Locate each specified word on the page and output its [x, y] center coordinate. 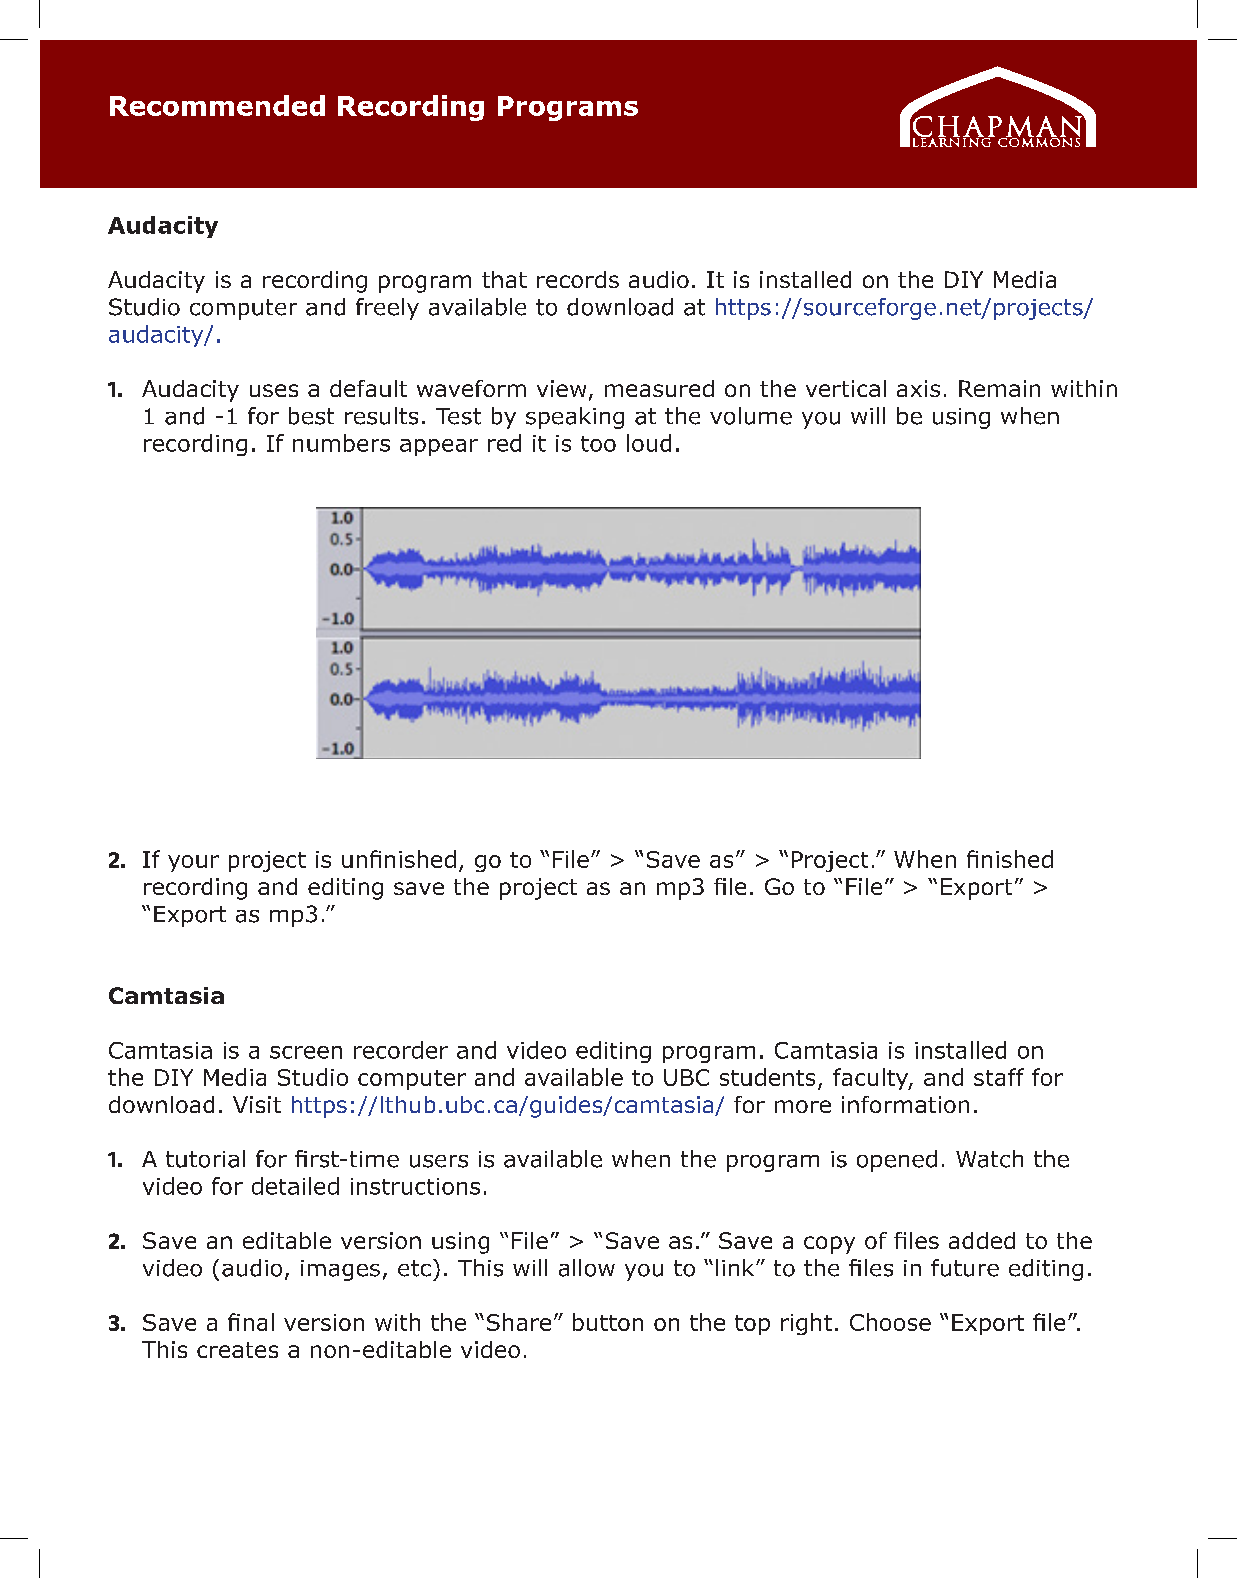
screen [306, 1052]
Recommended [217, 105]
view [561, 388]
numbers [341, 443]
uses [274, 390]
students [767, 1077]
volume [751, 416]
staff [999, 1077]
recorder [401, 1050]
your [193, 863]
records [578, 279]
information [905, 1104]
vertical [846, 388]
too [598, 444]
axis [918, 388]
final [251, 1322]
